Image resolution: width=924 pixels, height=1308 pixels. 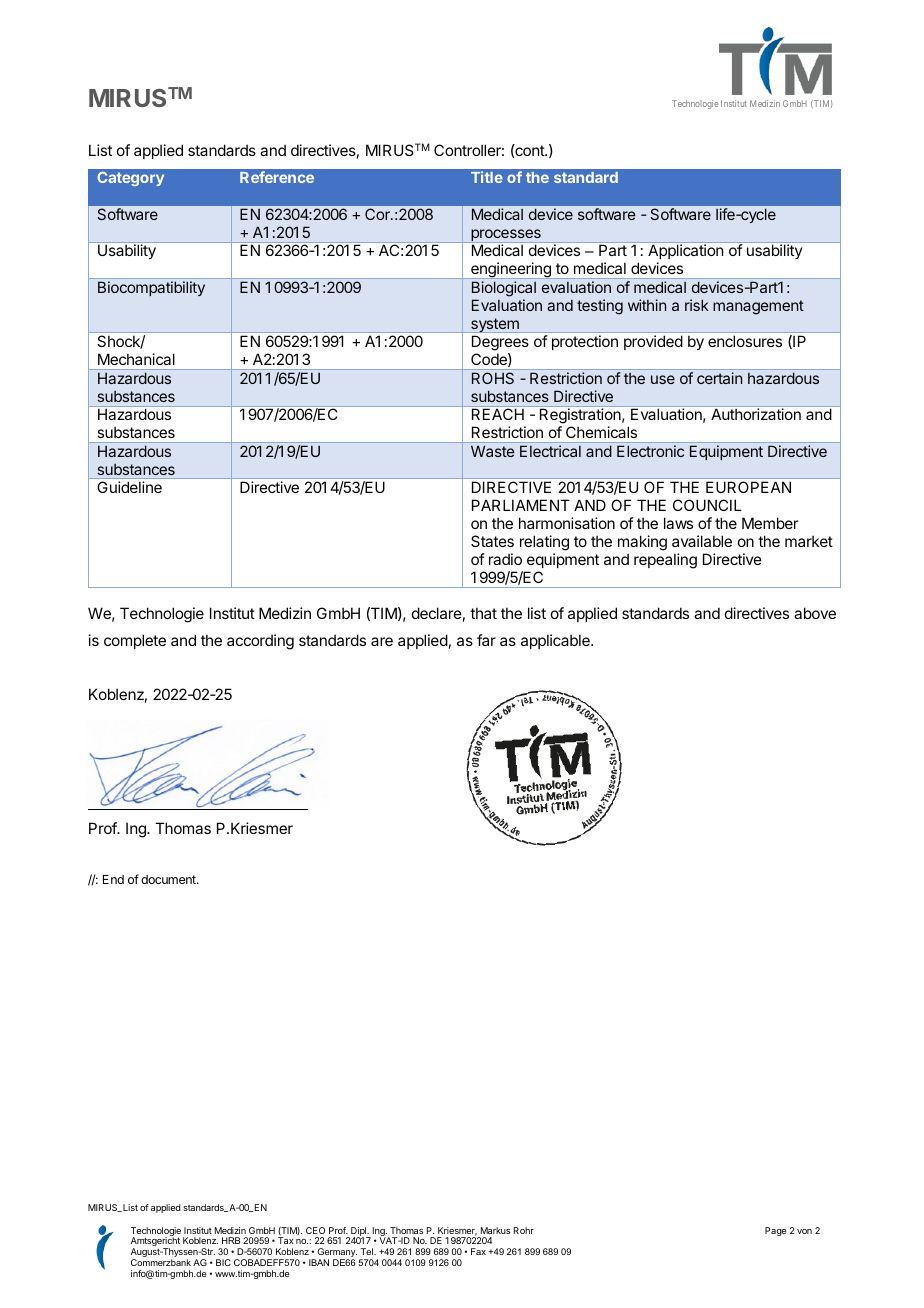 What do you see at coordinates (478, 1251) in the page?
I see `Fax` at bounding box center [478, 1251].
